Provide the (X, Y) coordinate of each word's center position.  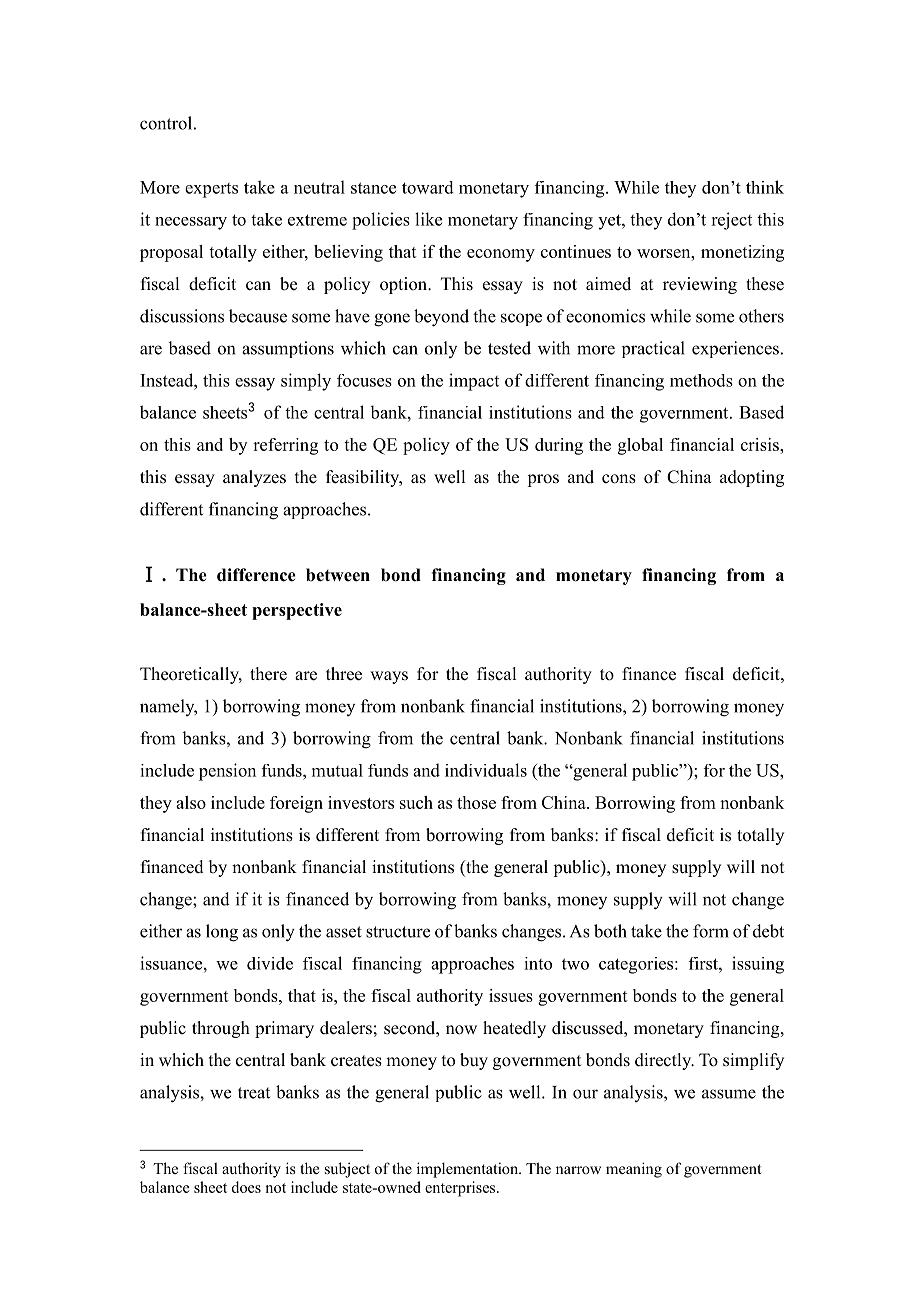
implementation (469, 1170)
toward (428, 187)
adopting (752, 478)
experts (211, 190)
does (246, 1187)
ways (389, 677)
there (268, 674)
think (765, 187)
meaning (634, 1170)
